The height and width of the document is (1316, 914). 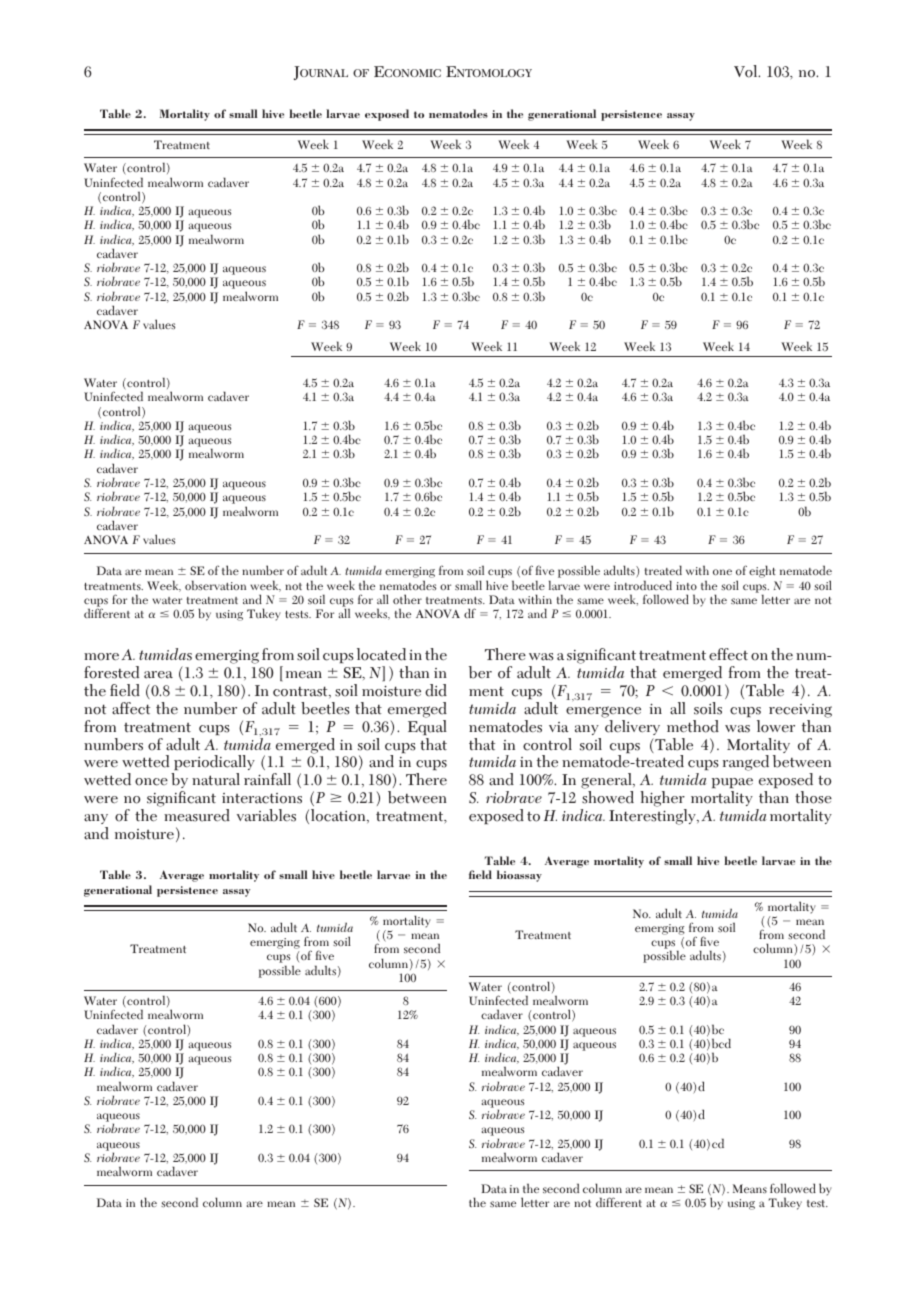 What do you see at coordinates (728, 654) in the document?
I see `effect` at bounding box center [728, 654].
